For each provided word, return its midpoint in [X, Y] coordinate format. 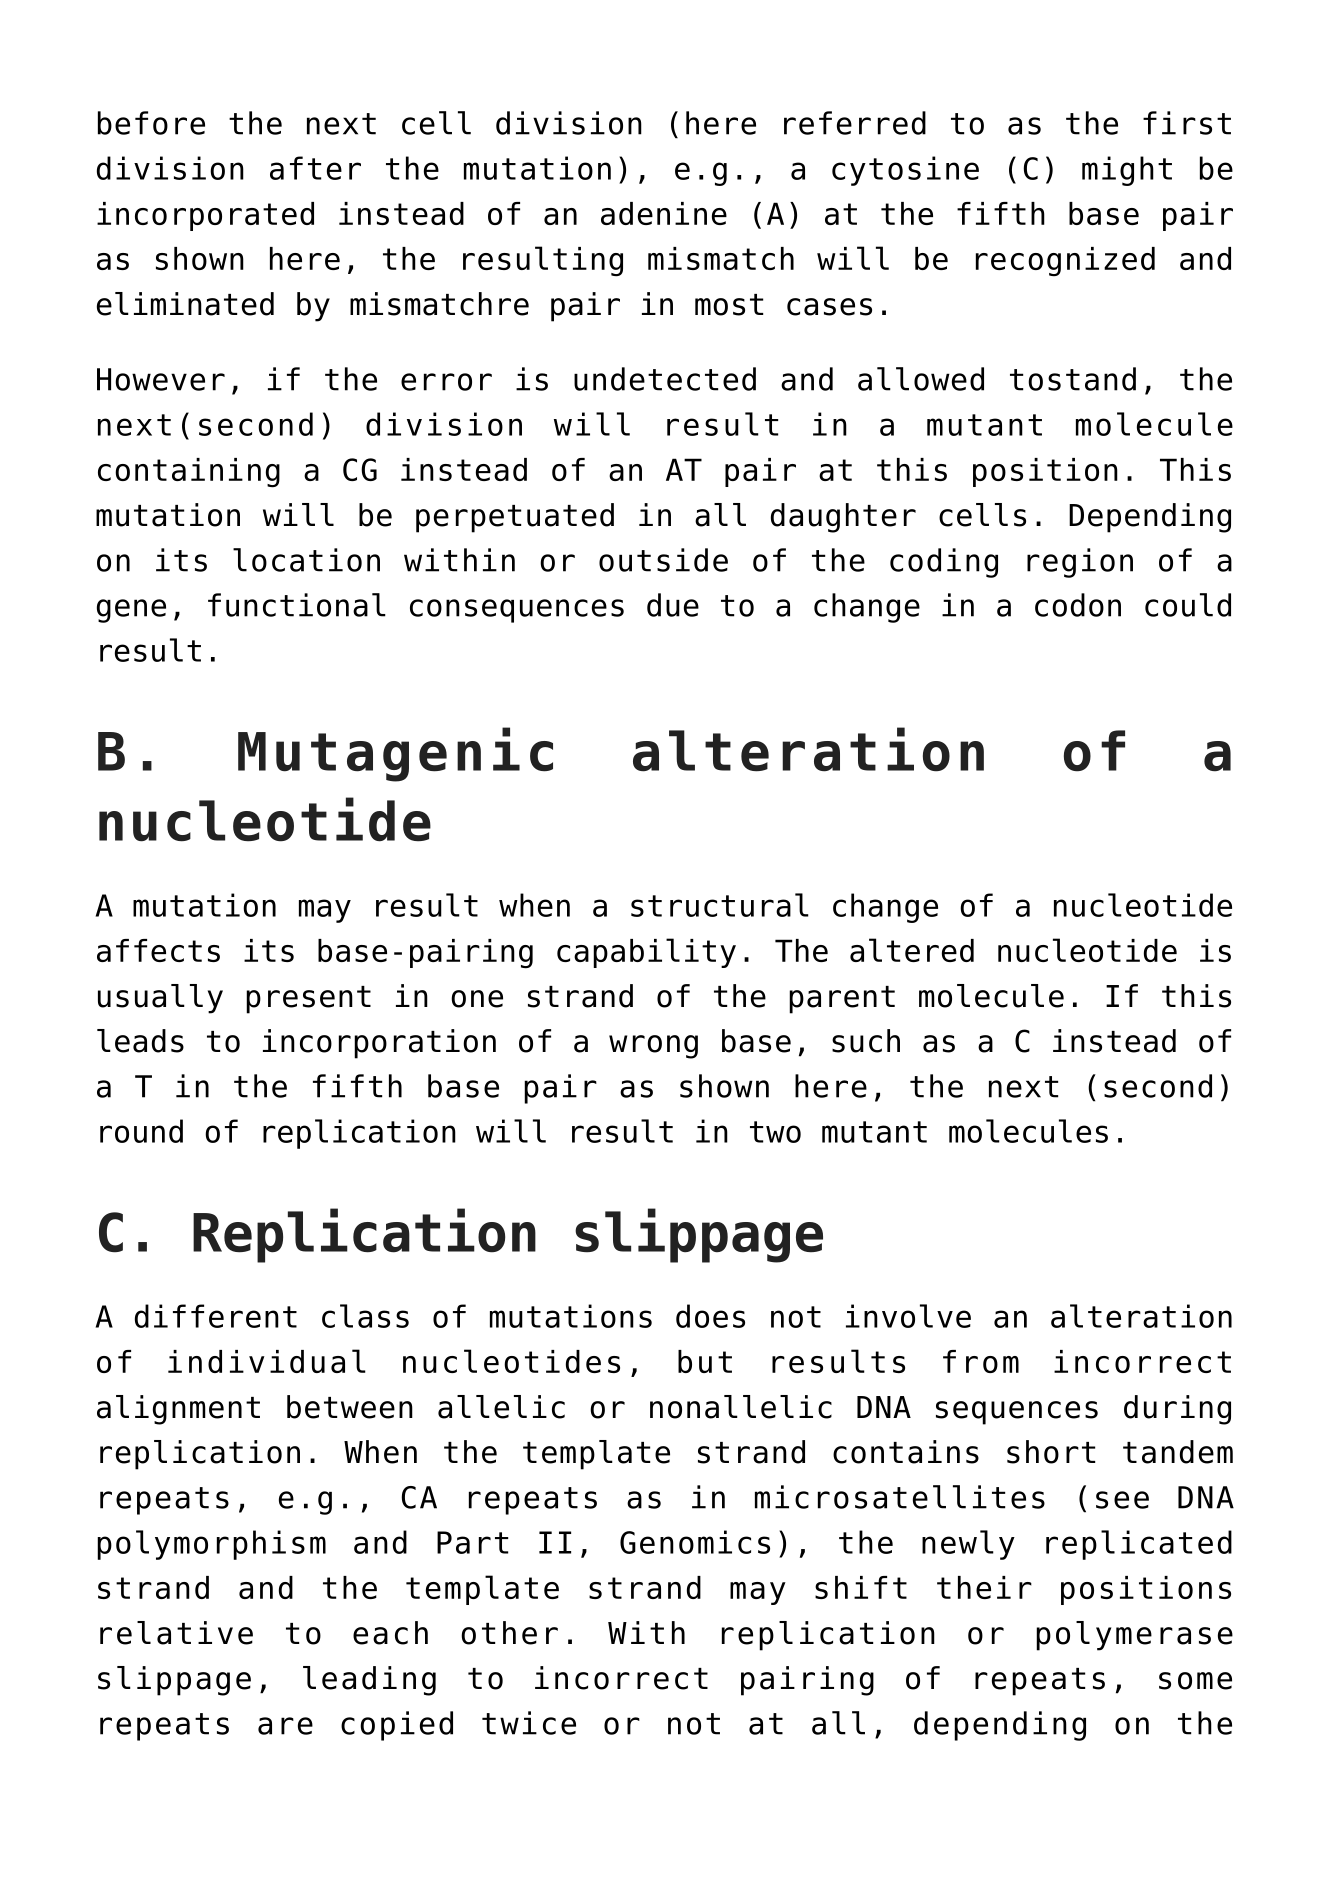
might [1127, 171]
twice [529, 1723]
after [315, 168]
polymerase [1134, 1636]
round [141, 1131]
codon [1078, 605]
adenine [664, 213]
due [673, 605]
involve [908, 1316]
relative [176, 1633]
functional [297, 605]
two [775, 1132]
